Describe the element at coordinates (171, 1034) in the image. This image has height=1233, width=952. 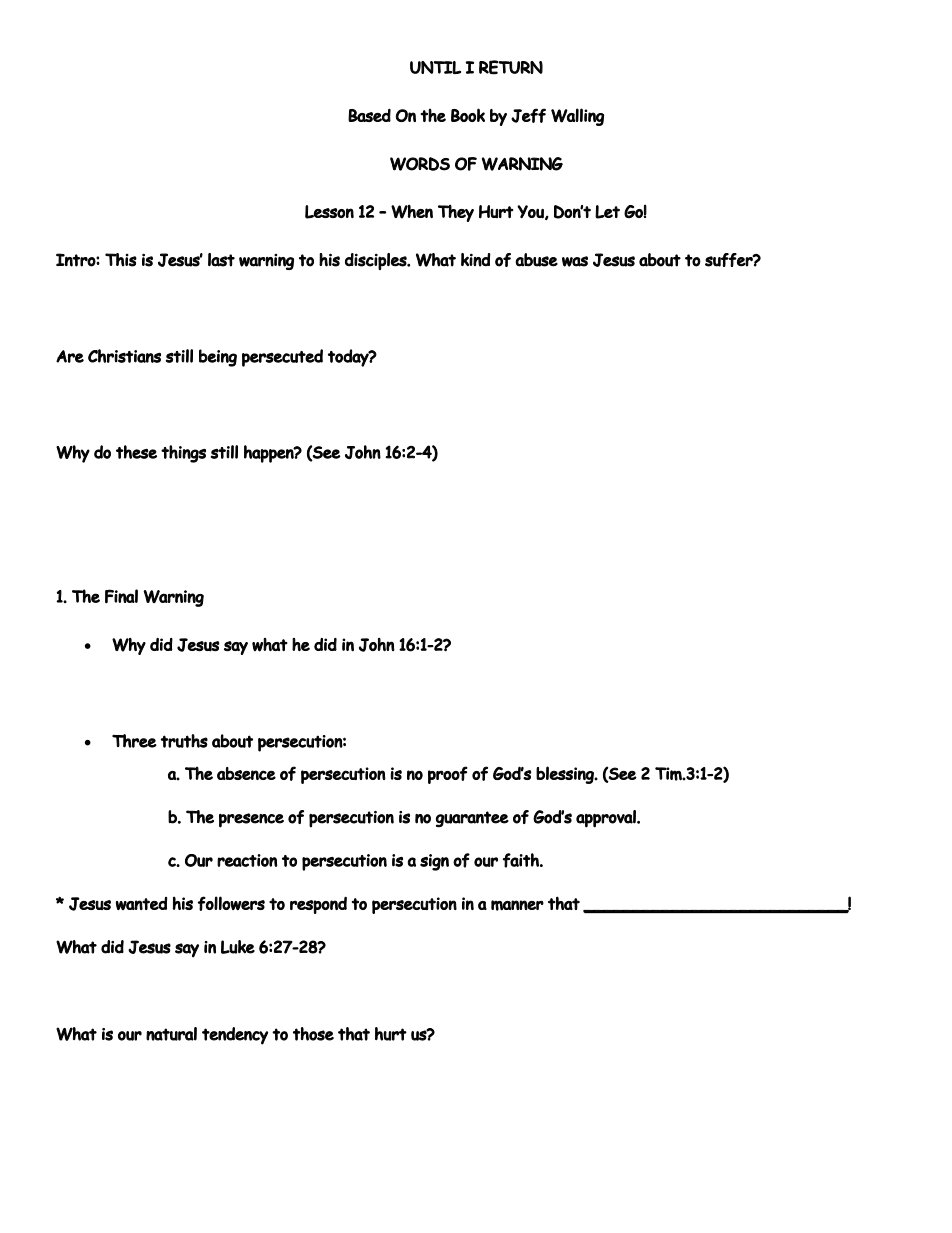
I see `natural` at that location.
